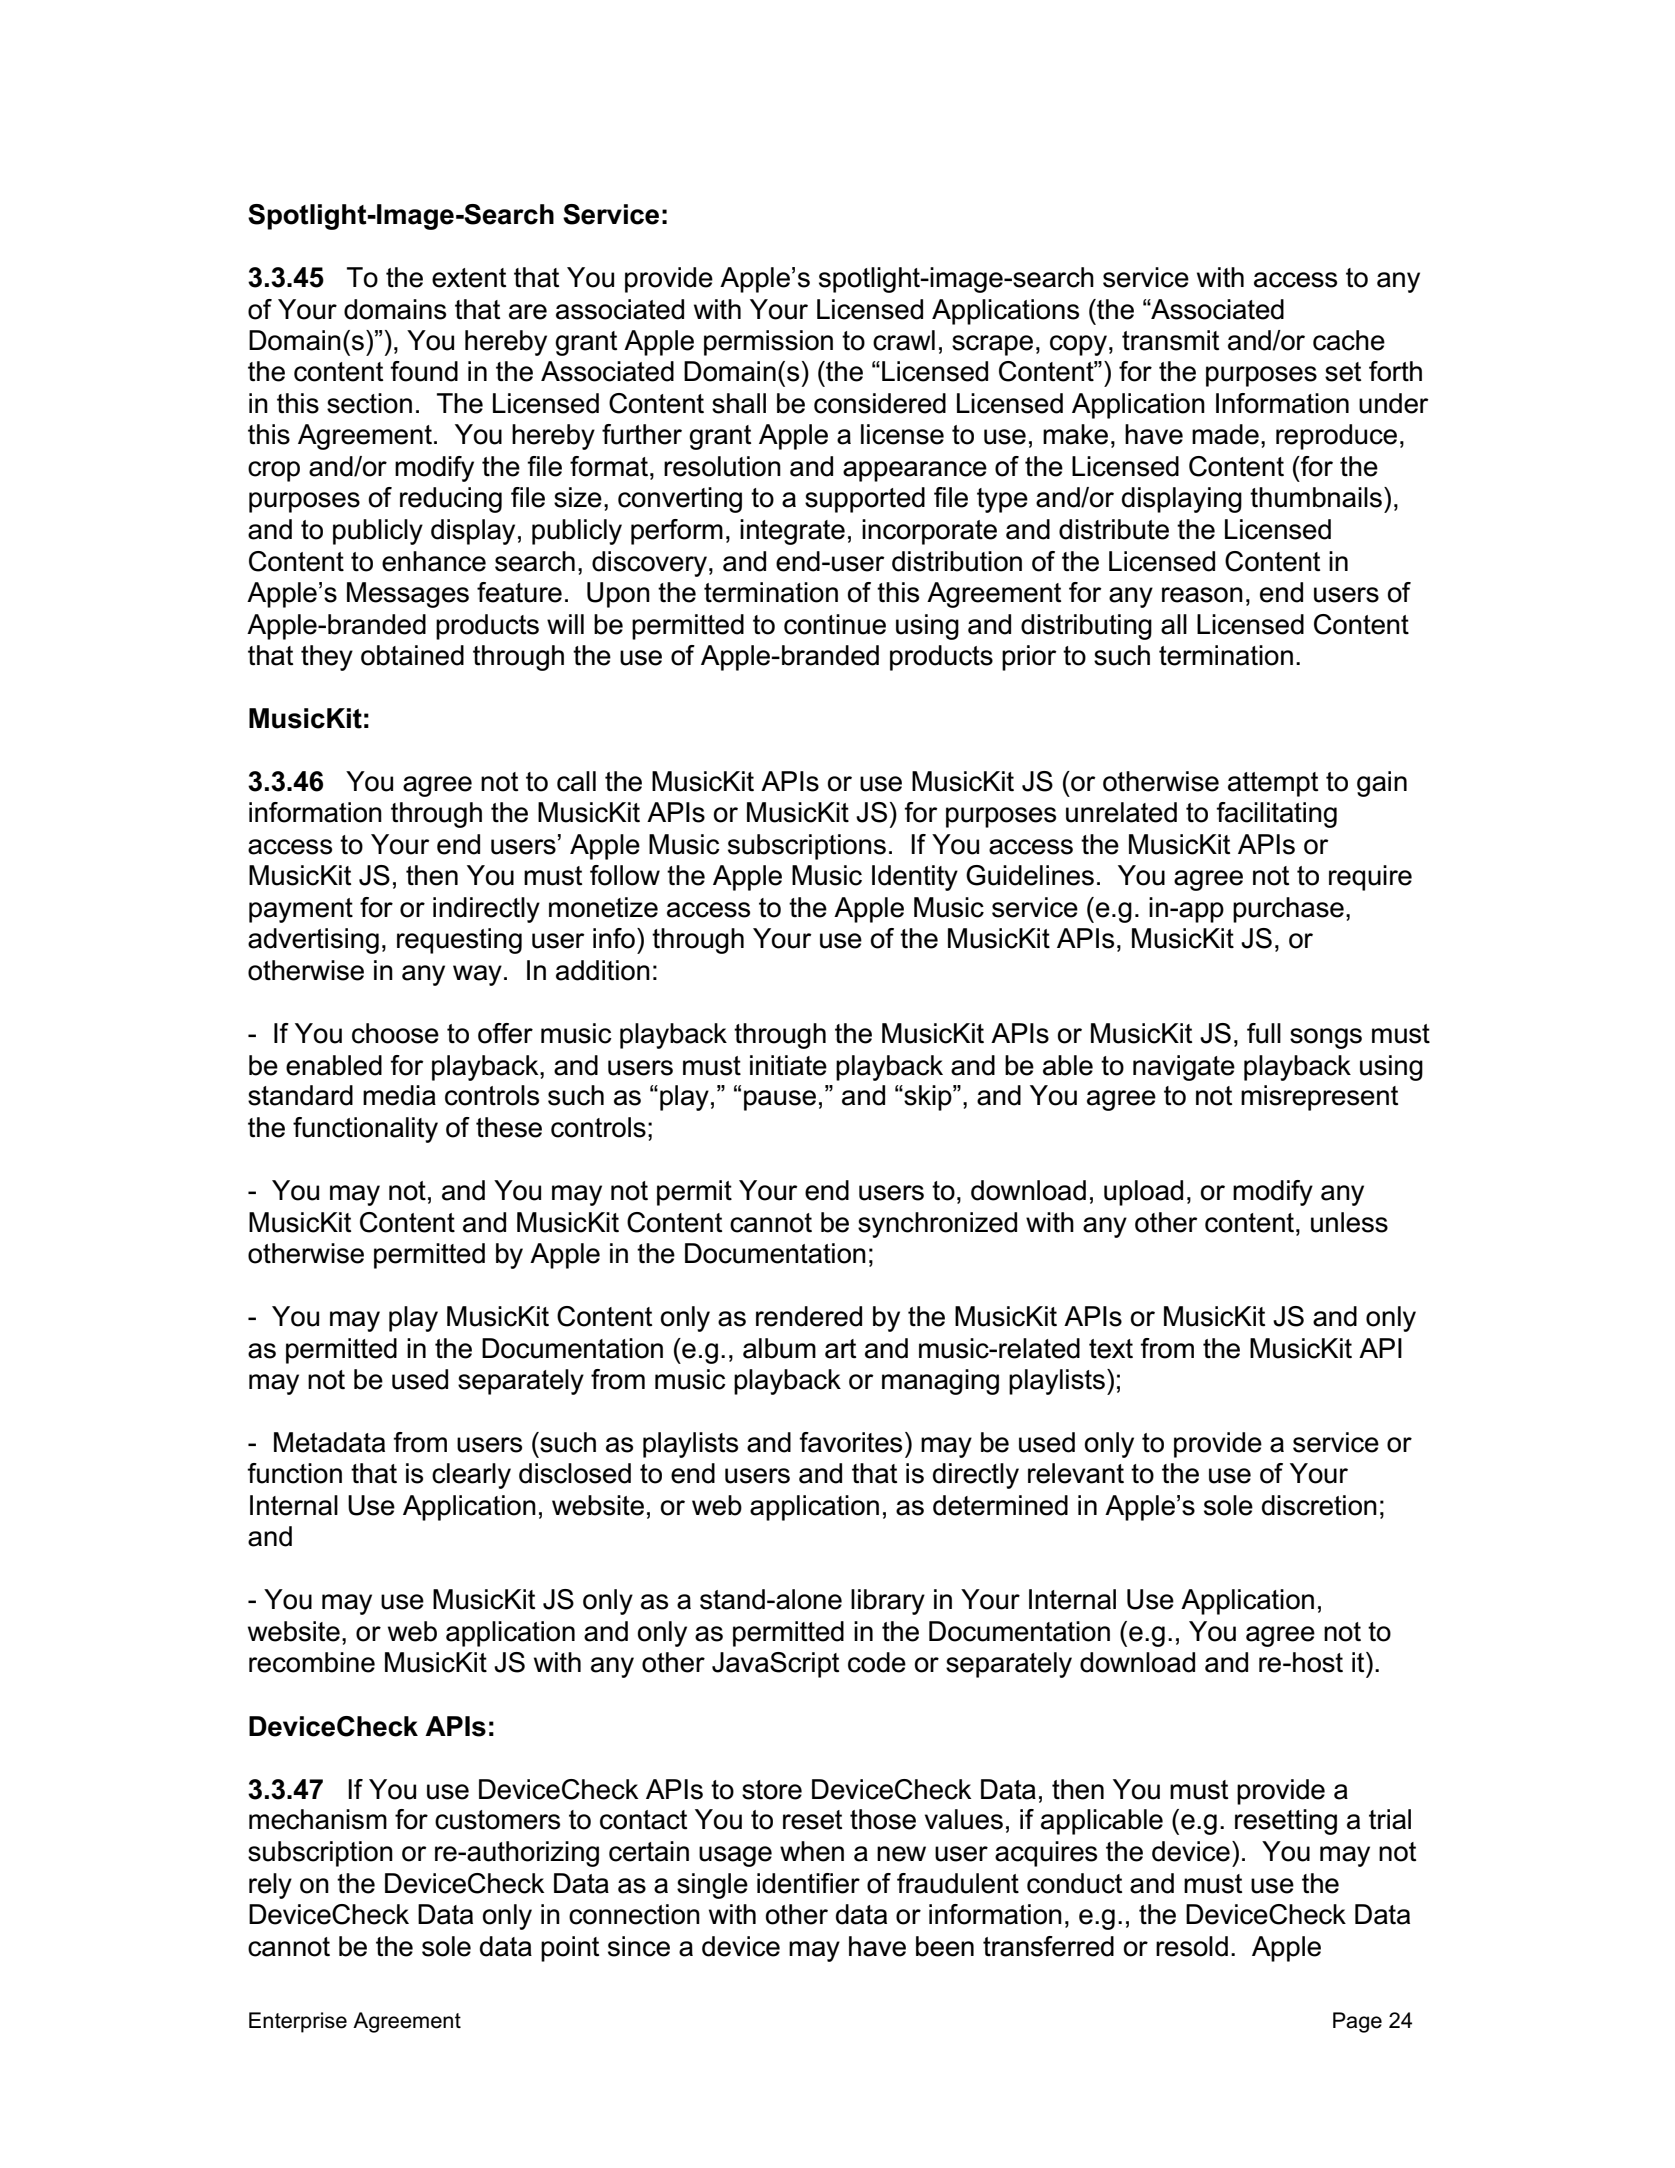 The height and width of the screenshot is (2168, 1675). What do you see at coordinates (424, 371) in the screenshot?
I see `found` at bounding box center [424, 371].
